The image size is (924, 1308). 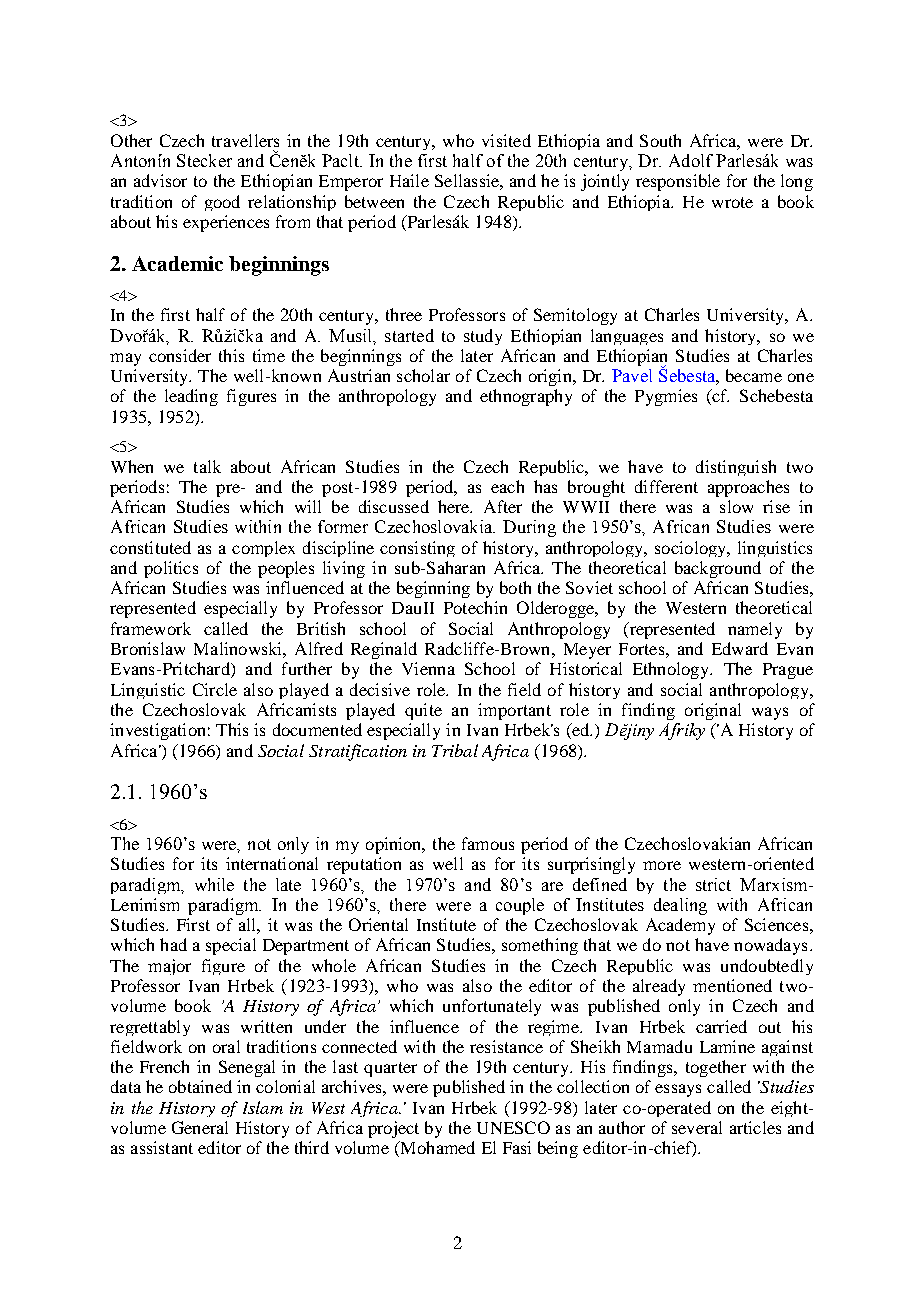 What do you see at coordinates (428, 668) in the screenshot?
I see `Vienna` at bounding box center [428, 668].
